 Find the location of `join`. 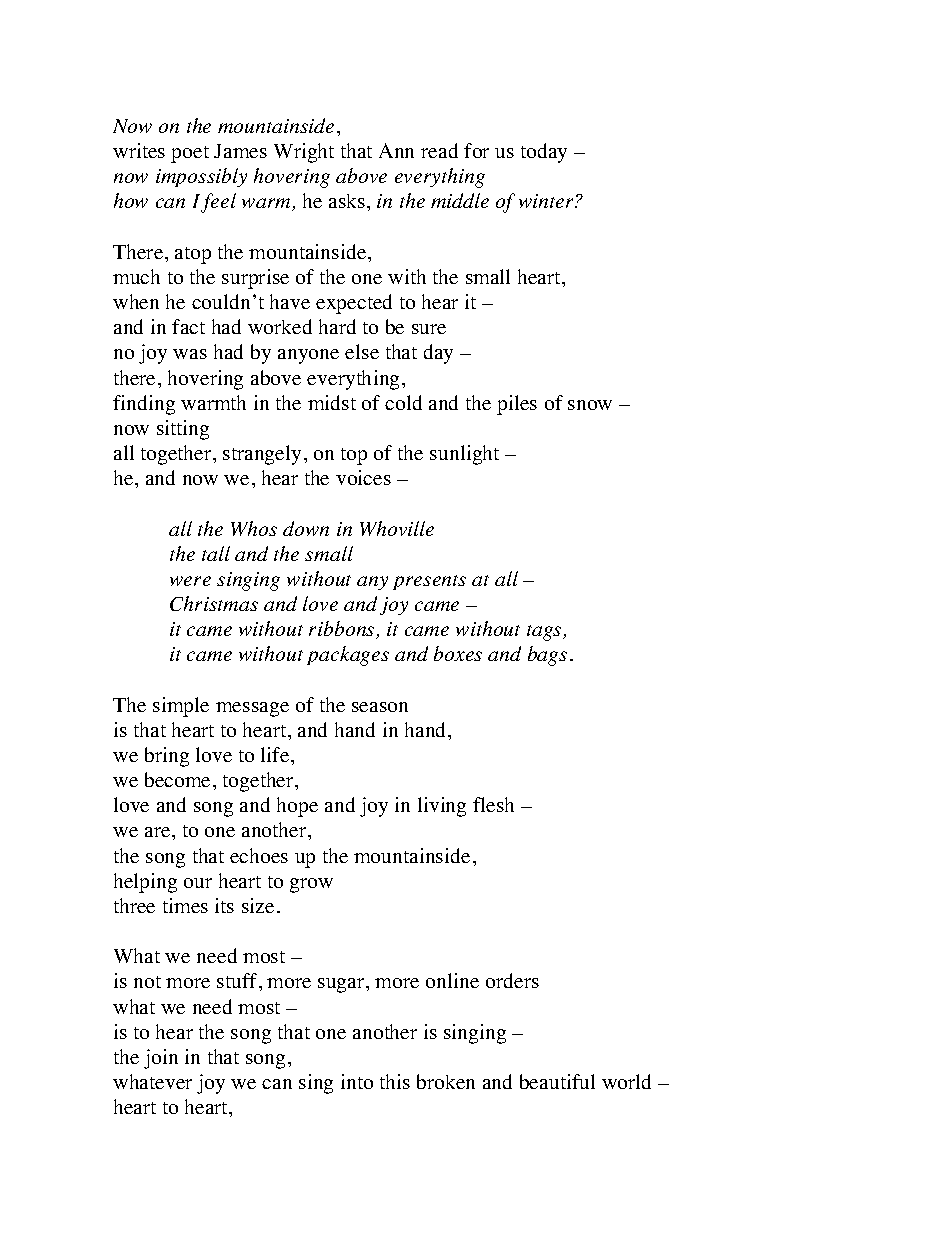

join is located at coordinates (161, 1059).
